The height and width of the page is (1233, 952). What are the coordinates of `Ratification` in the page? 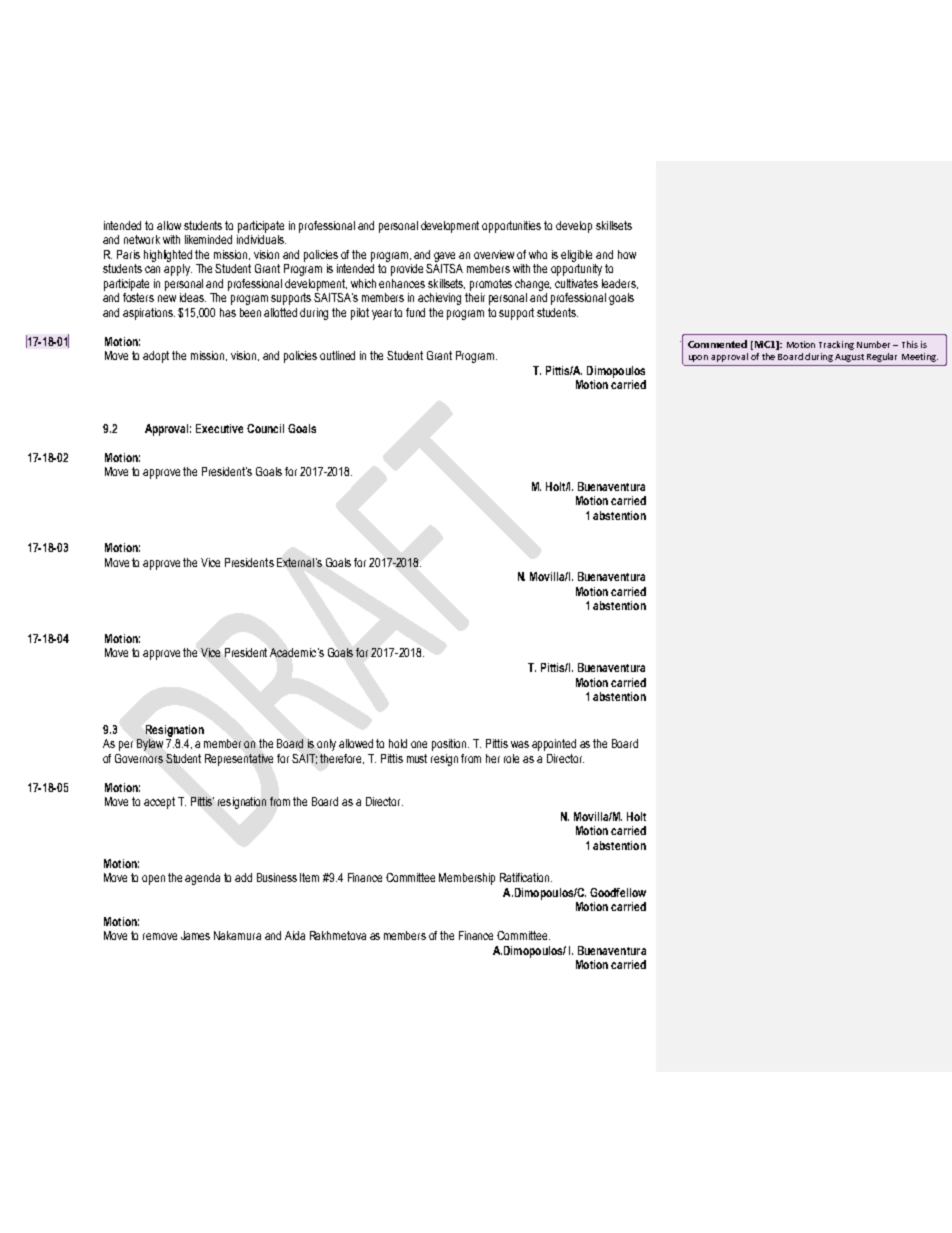 It's located at (526, 877).
